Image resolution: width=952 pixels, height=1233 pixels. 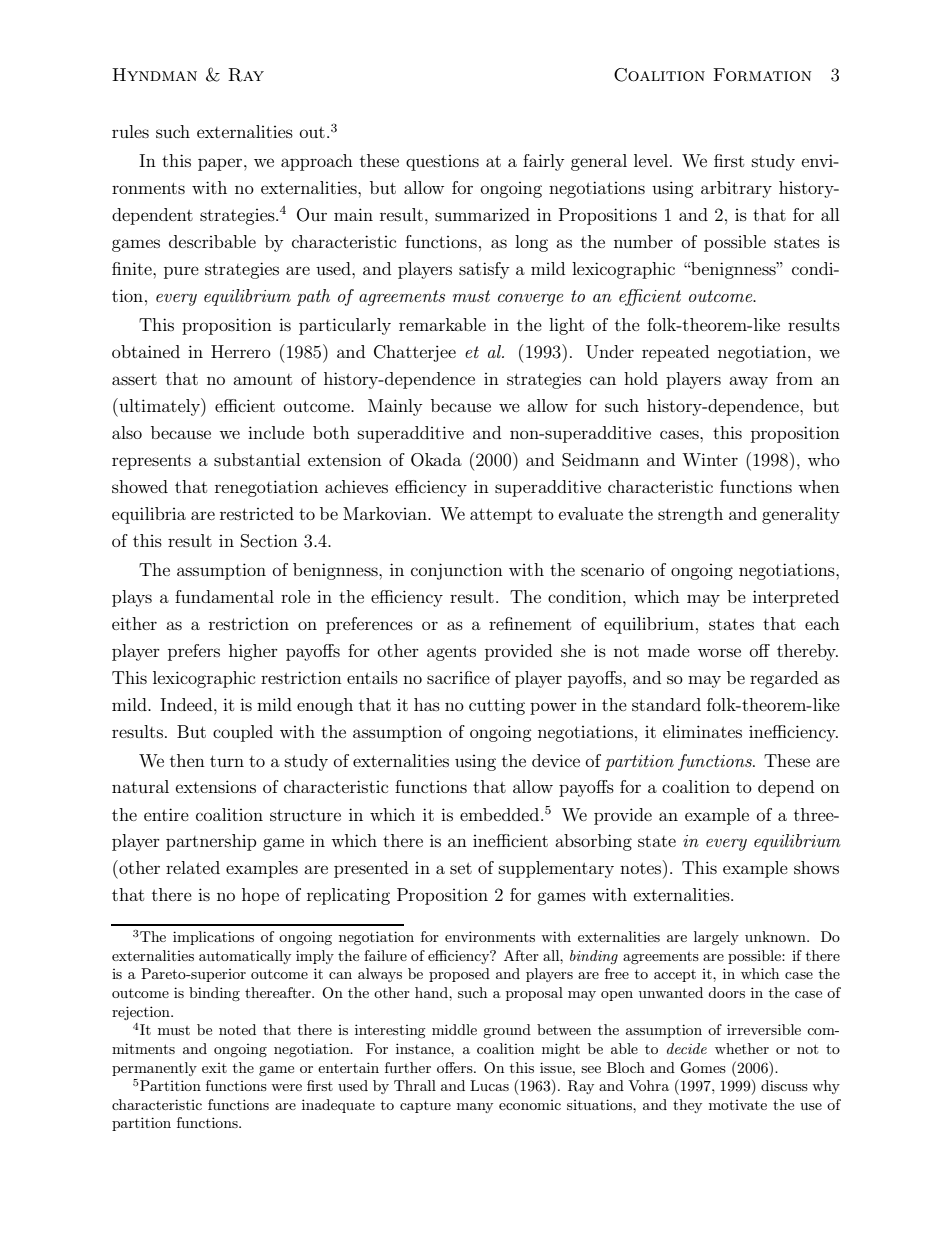 What do you see at coordinates (257, 459) in the screenshot?
I see `substantial` at bounding box center [257, 459].
